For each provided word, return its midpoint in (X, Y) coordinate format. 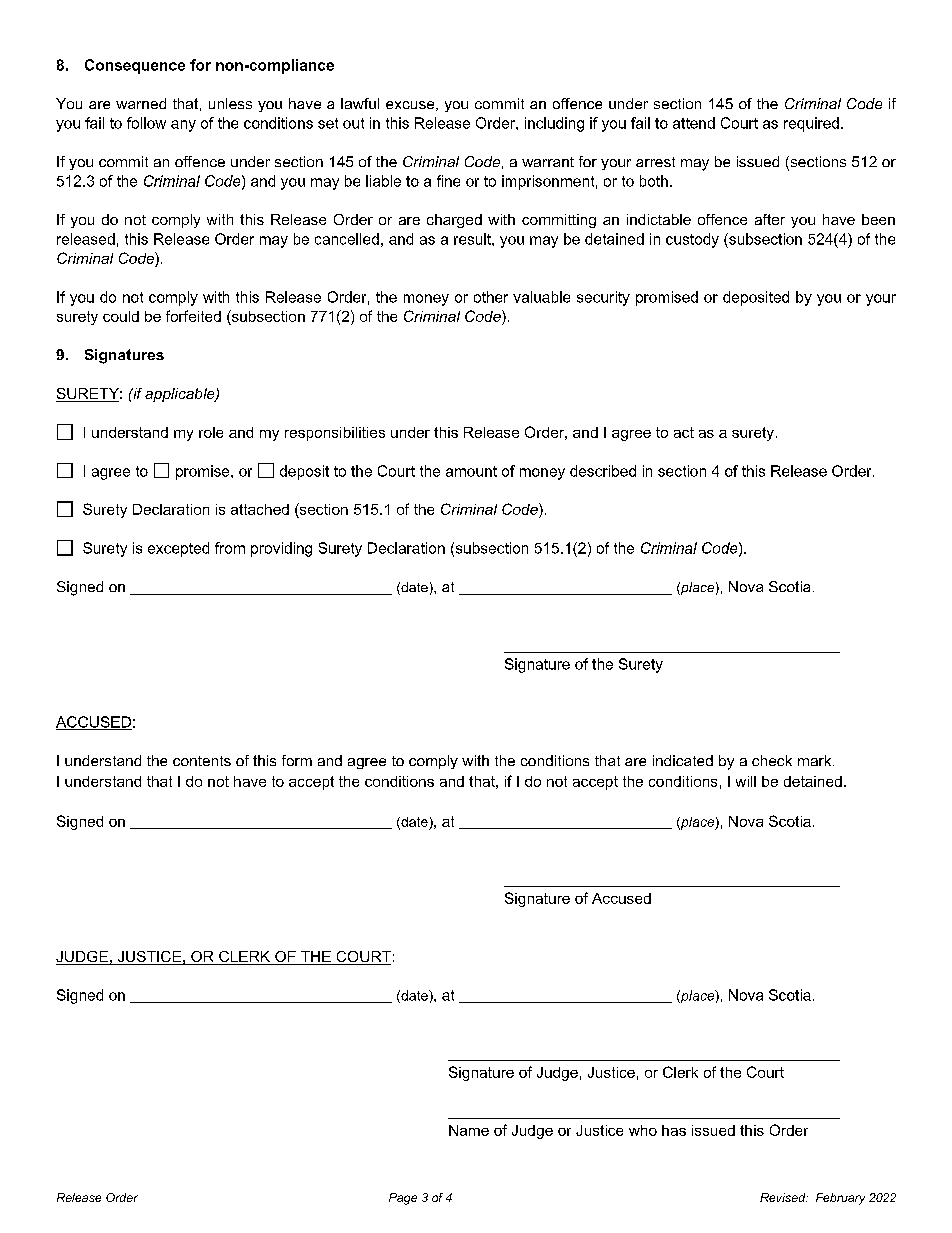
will (746, 781)
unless (230, 103)
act (684, 432)
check (772, 760)
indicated (683, 760)
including (554, 124)
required (811, 124)
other (491, 297)
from (230, 548)
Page (403, 1199)
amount (471, 471)
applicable (181, 395)
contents (202, 761)
